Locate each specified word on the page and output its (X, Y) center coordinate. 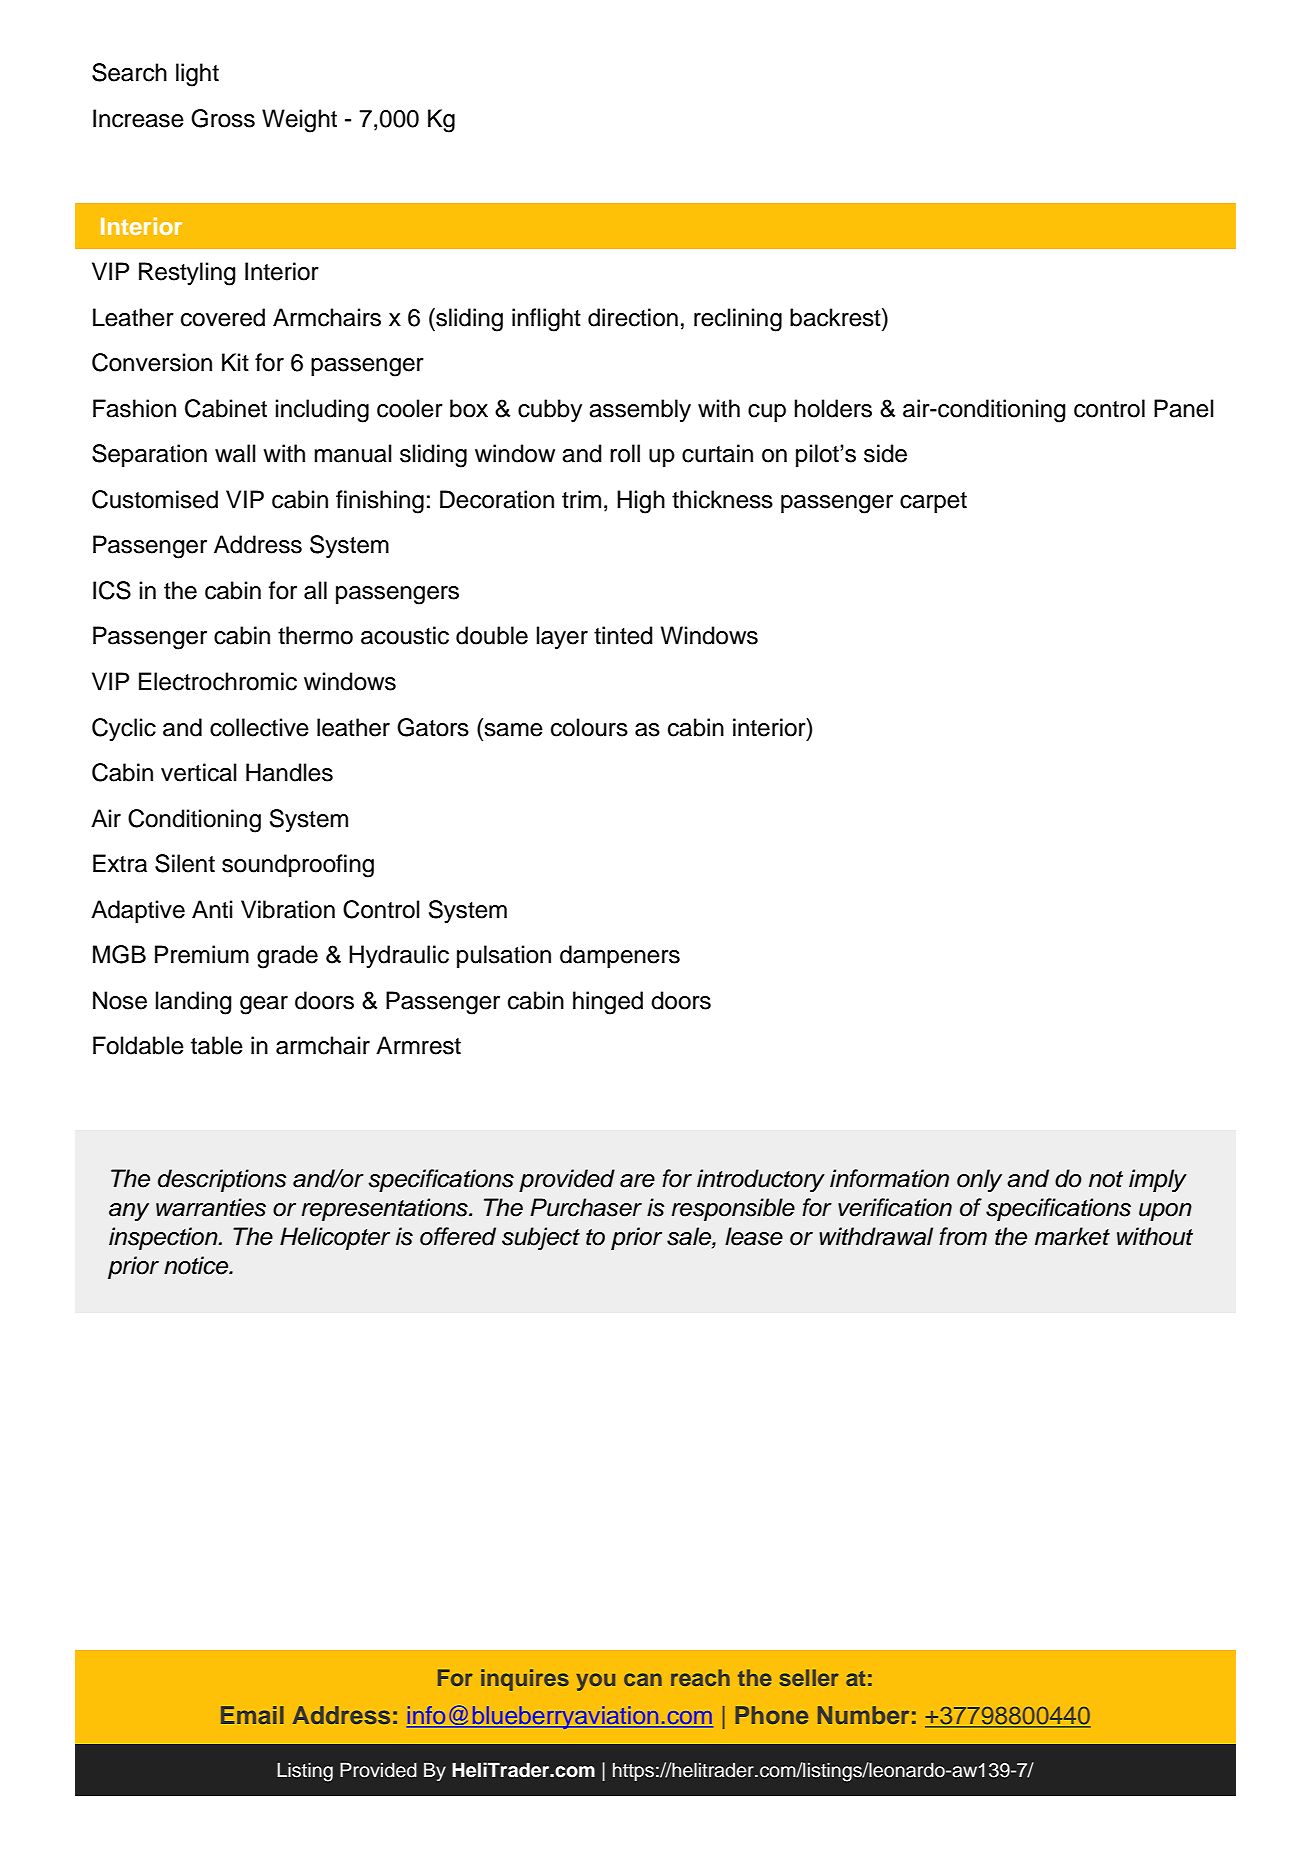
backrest (836, 317)
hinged (608, 1003)
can (643, 1679)
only (979, 1180)
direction (633, 317)
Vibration (288, 909)
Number (863, 1715)
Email (252, 1715)
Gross (223, 118)
